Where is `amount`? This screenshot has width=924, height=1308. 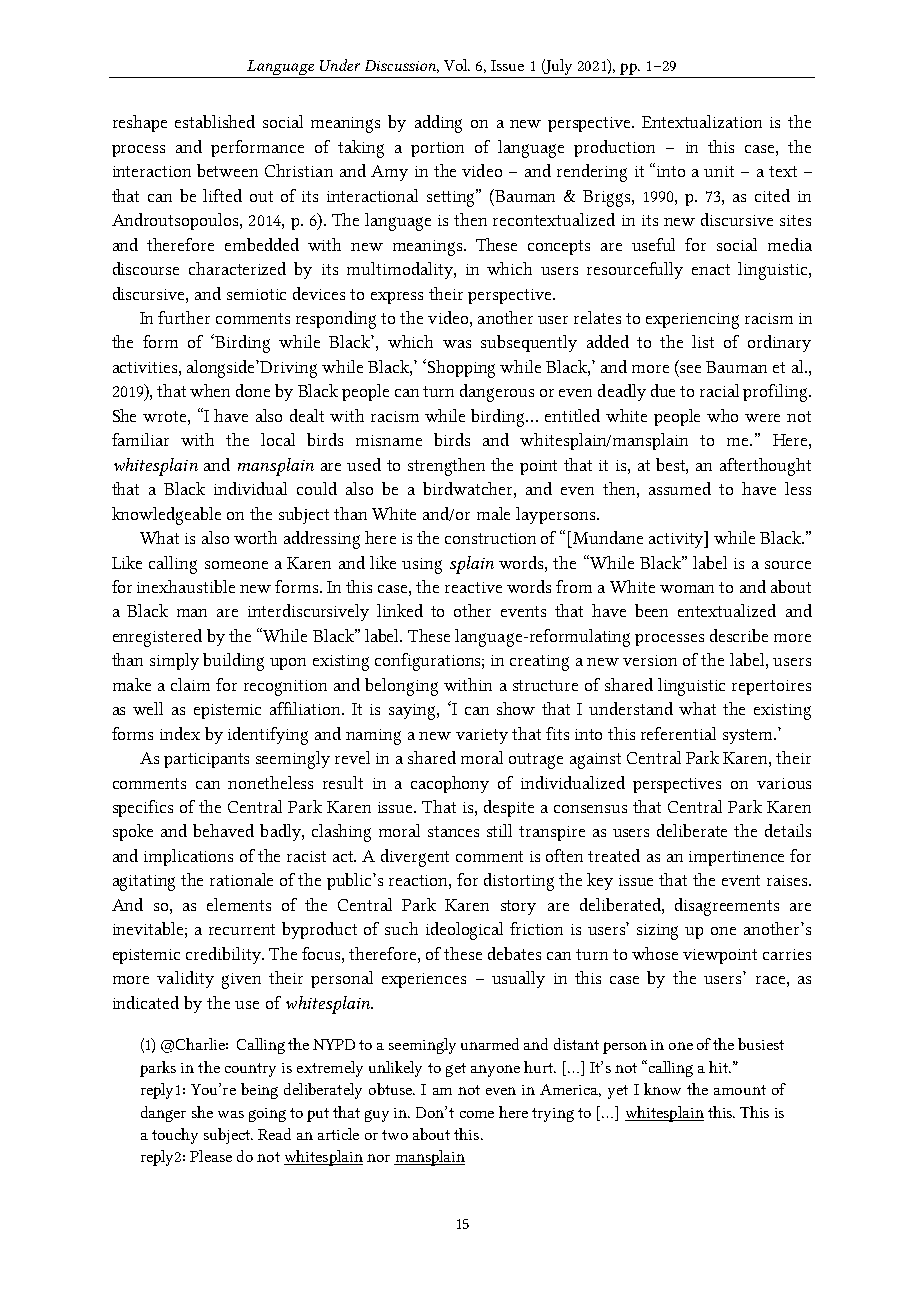
amount is located at coordinates (740, 1090).
